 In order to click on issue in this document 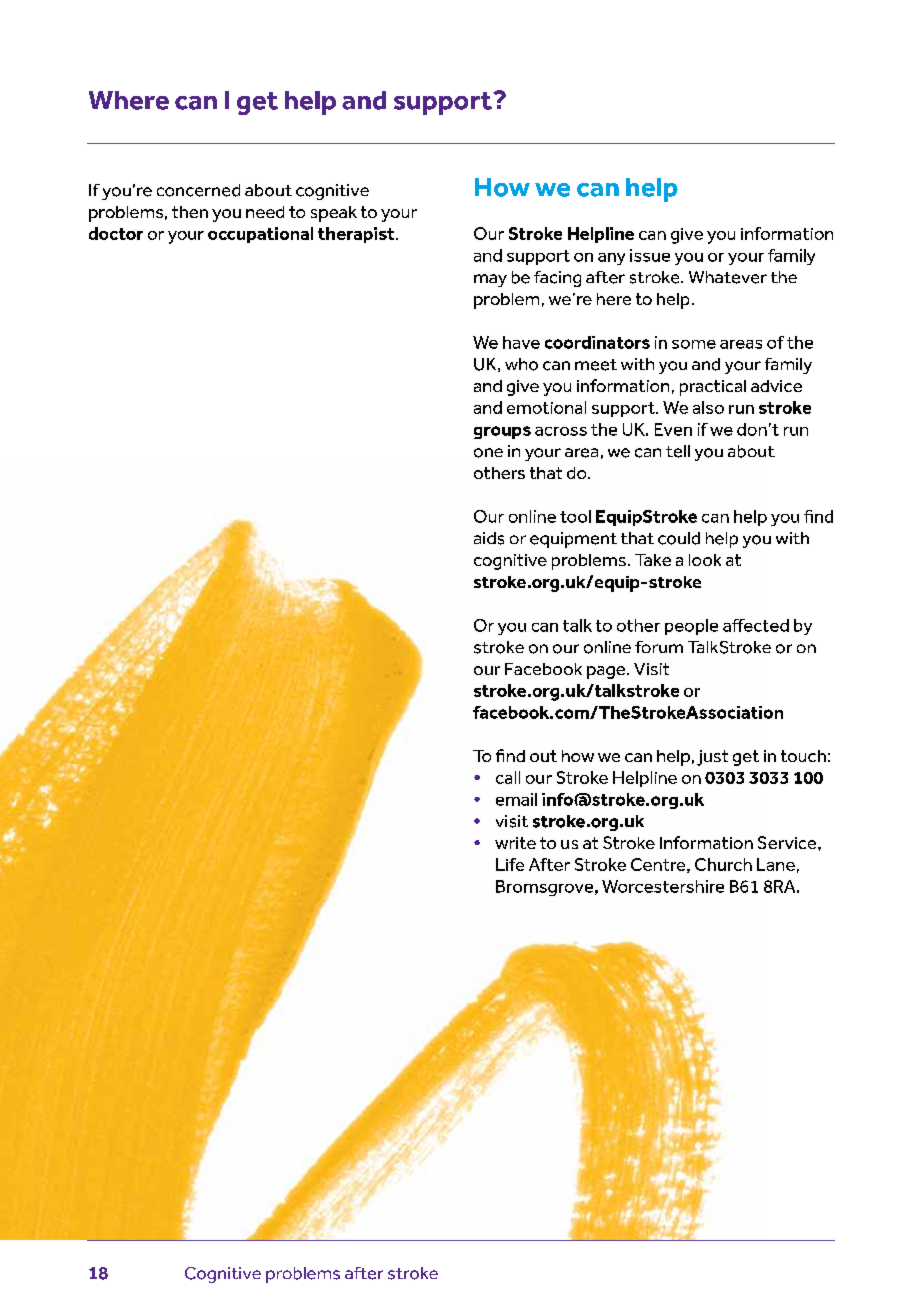, I will do `click(650, 255)`.
